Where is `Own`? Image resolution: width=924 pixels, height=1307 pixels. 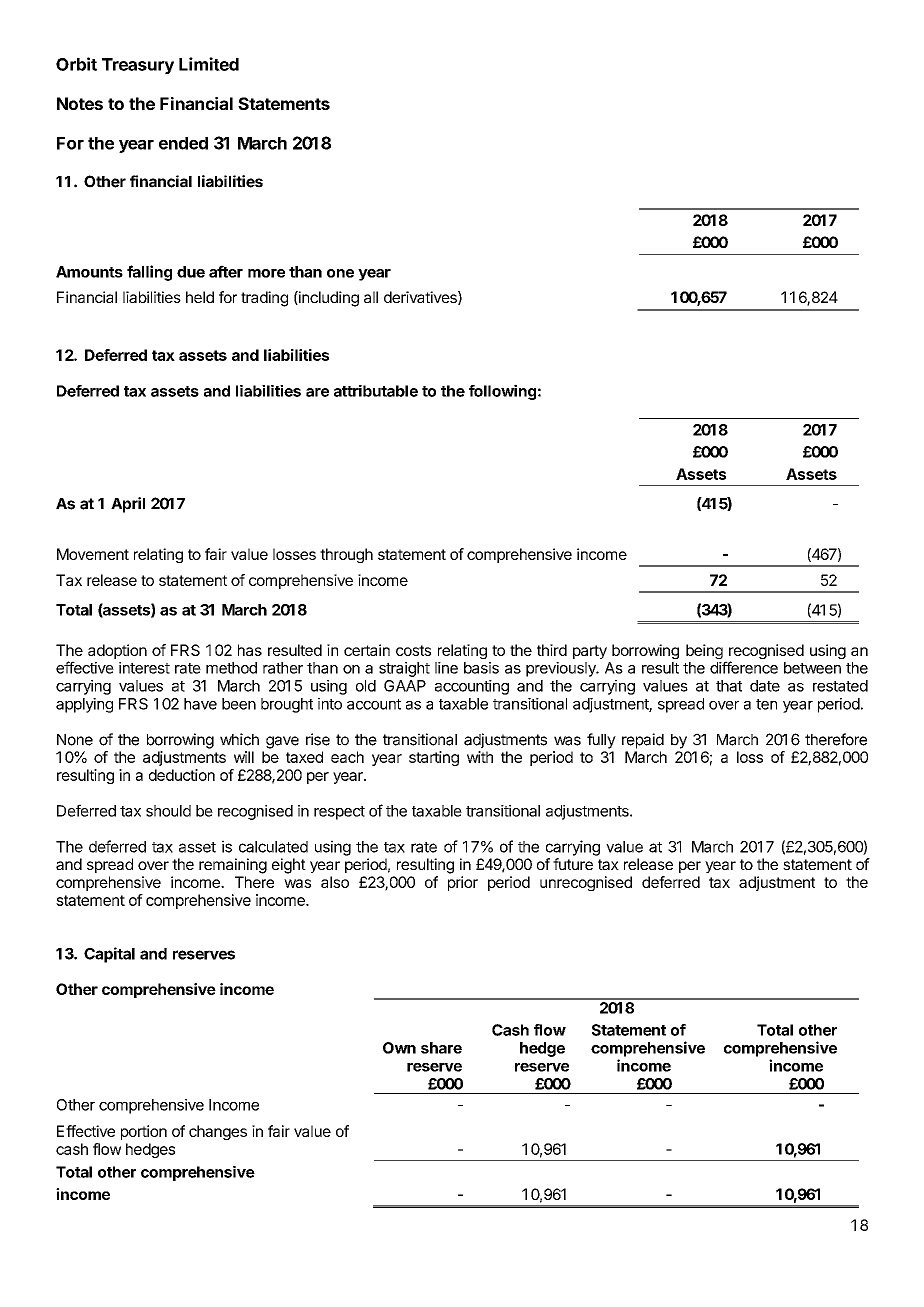 Own is located at coordinates (399, 1048).
